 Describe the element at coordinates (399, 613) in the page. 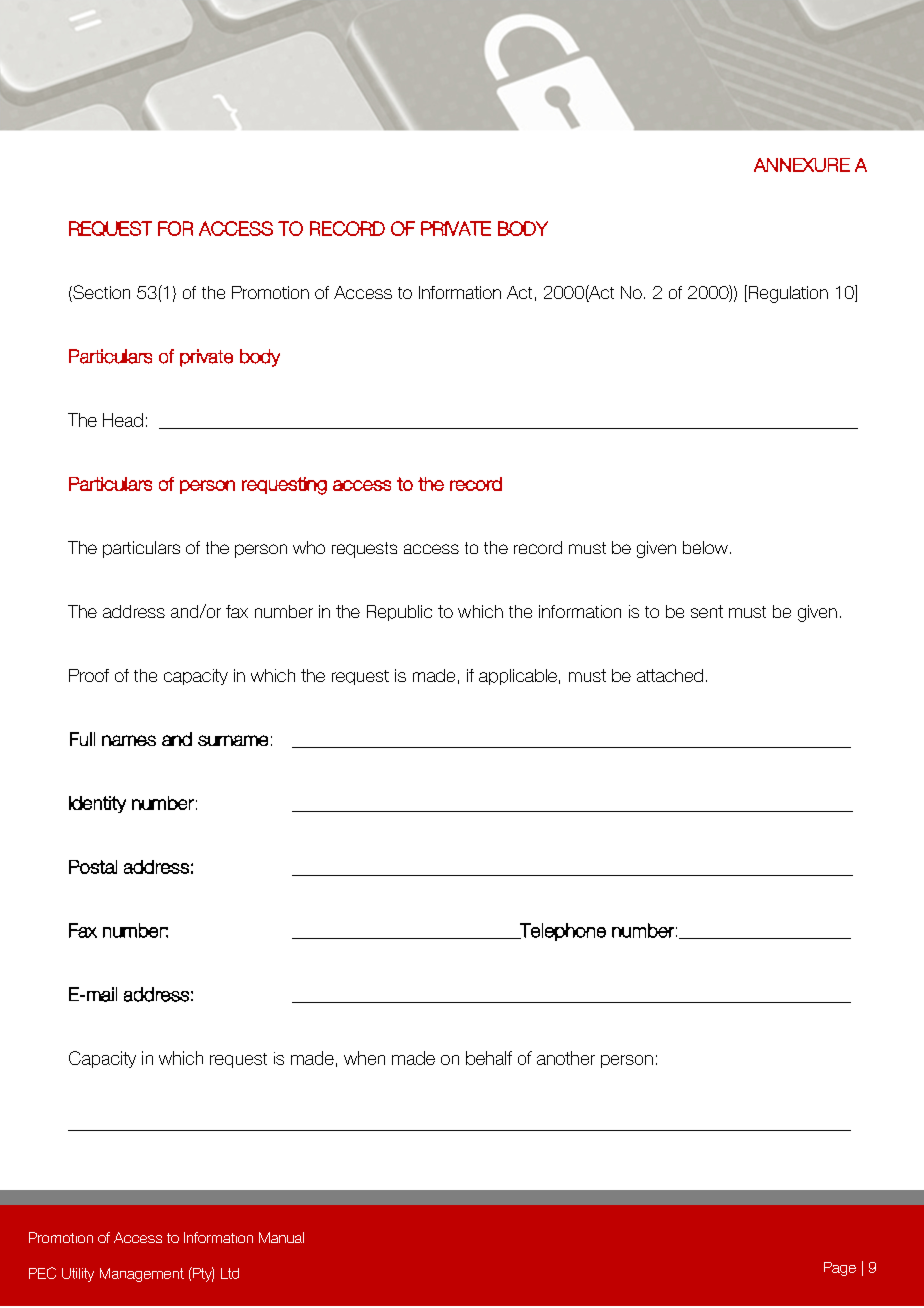

I see `Republic` at that location.
